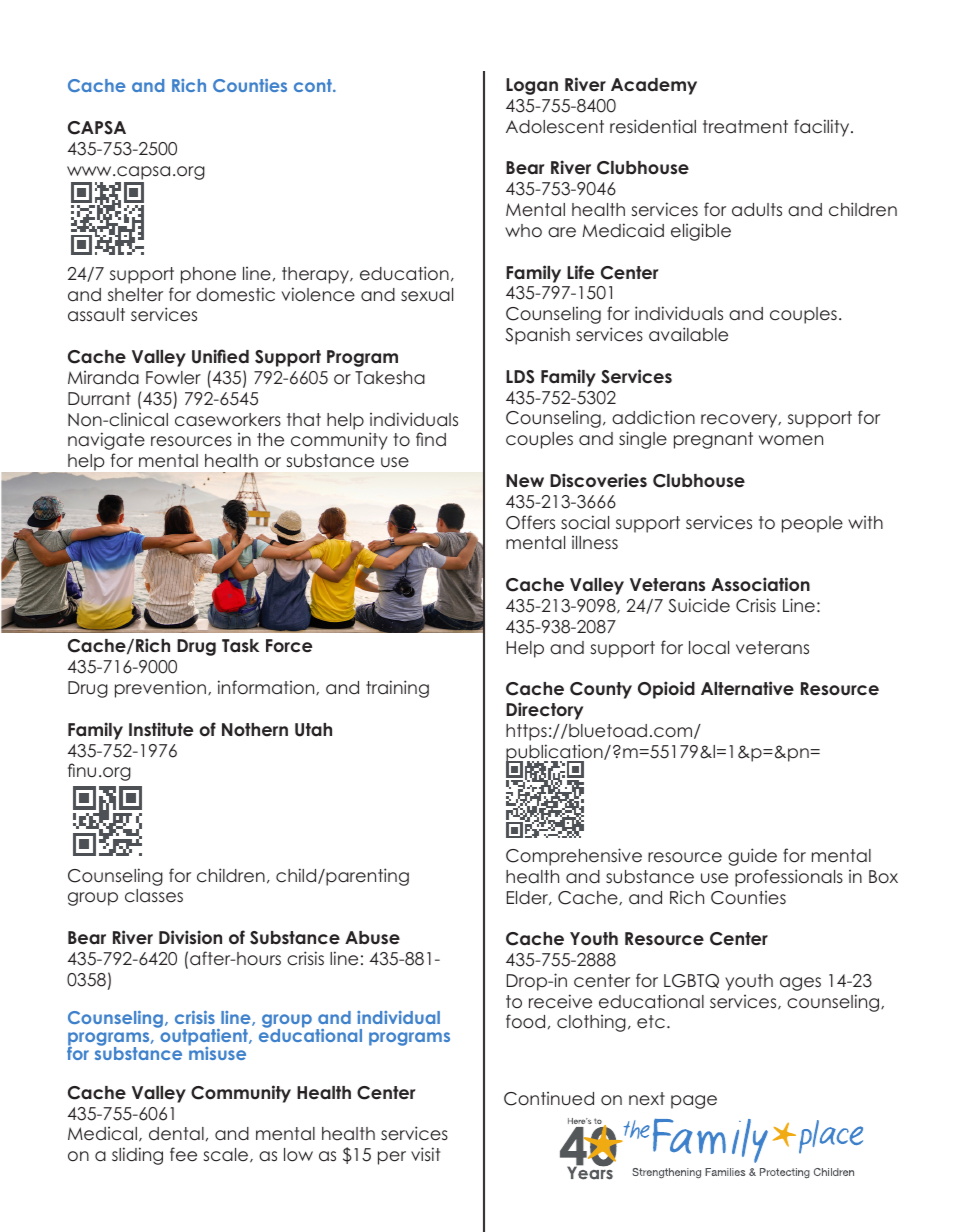 This image has height=1232, width=964. I want to click on Logan, so click(532, 86).
